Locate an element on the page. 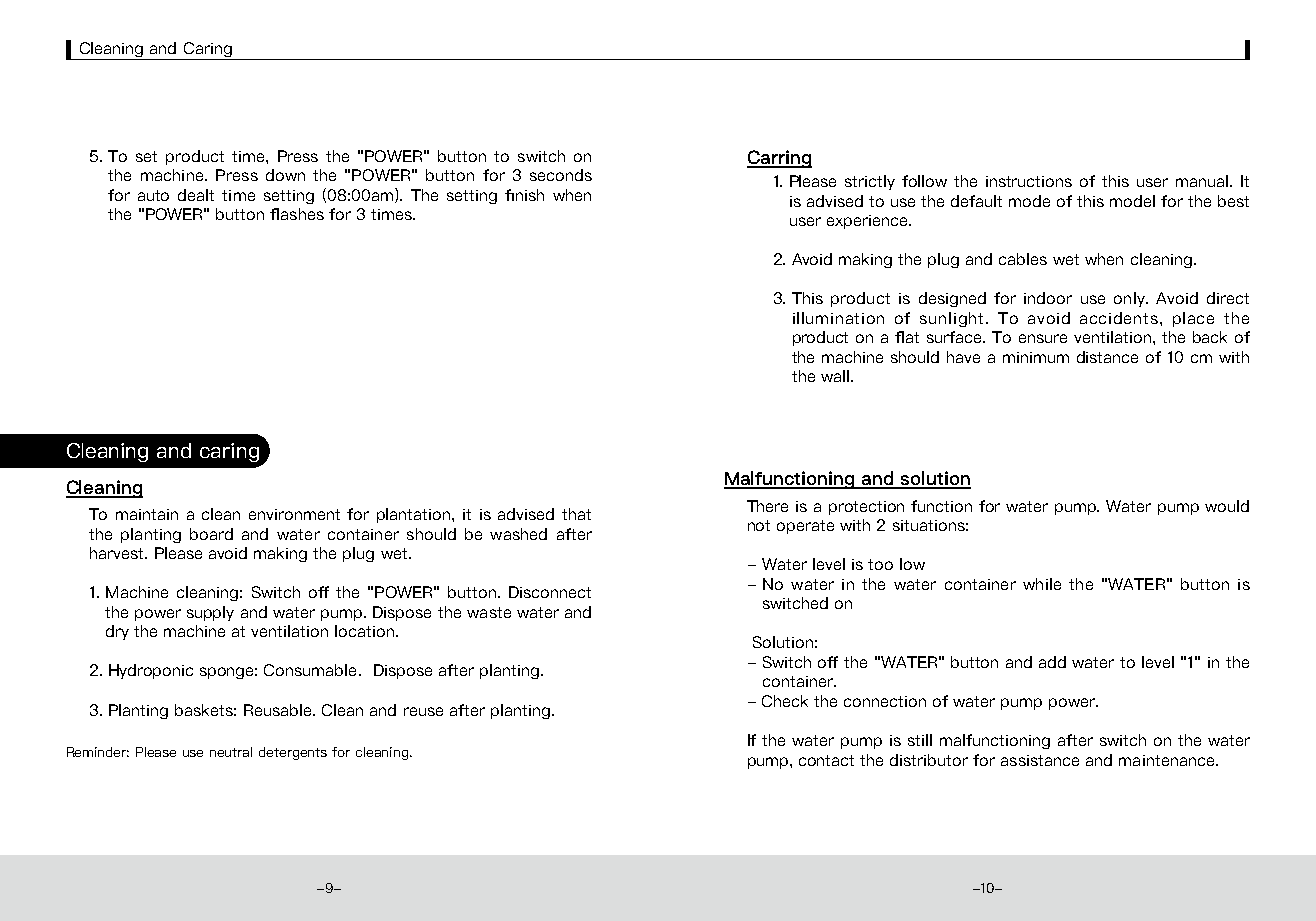 Image resolution: width=1316 pixels, height=921 pixels. environment is located at coordinates (294, 514).
